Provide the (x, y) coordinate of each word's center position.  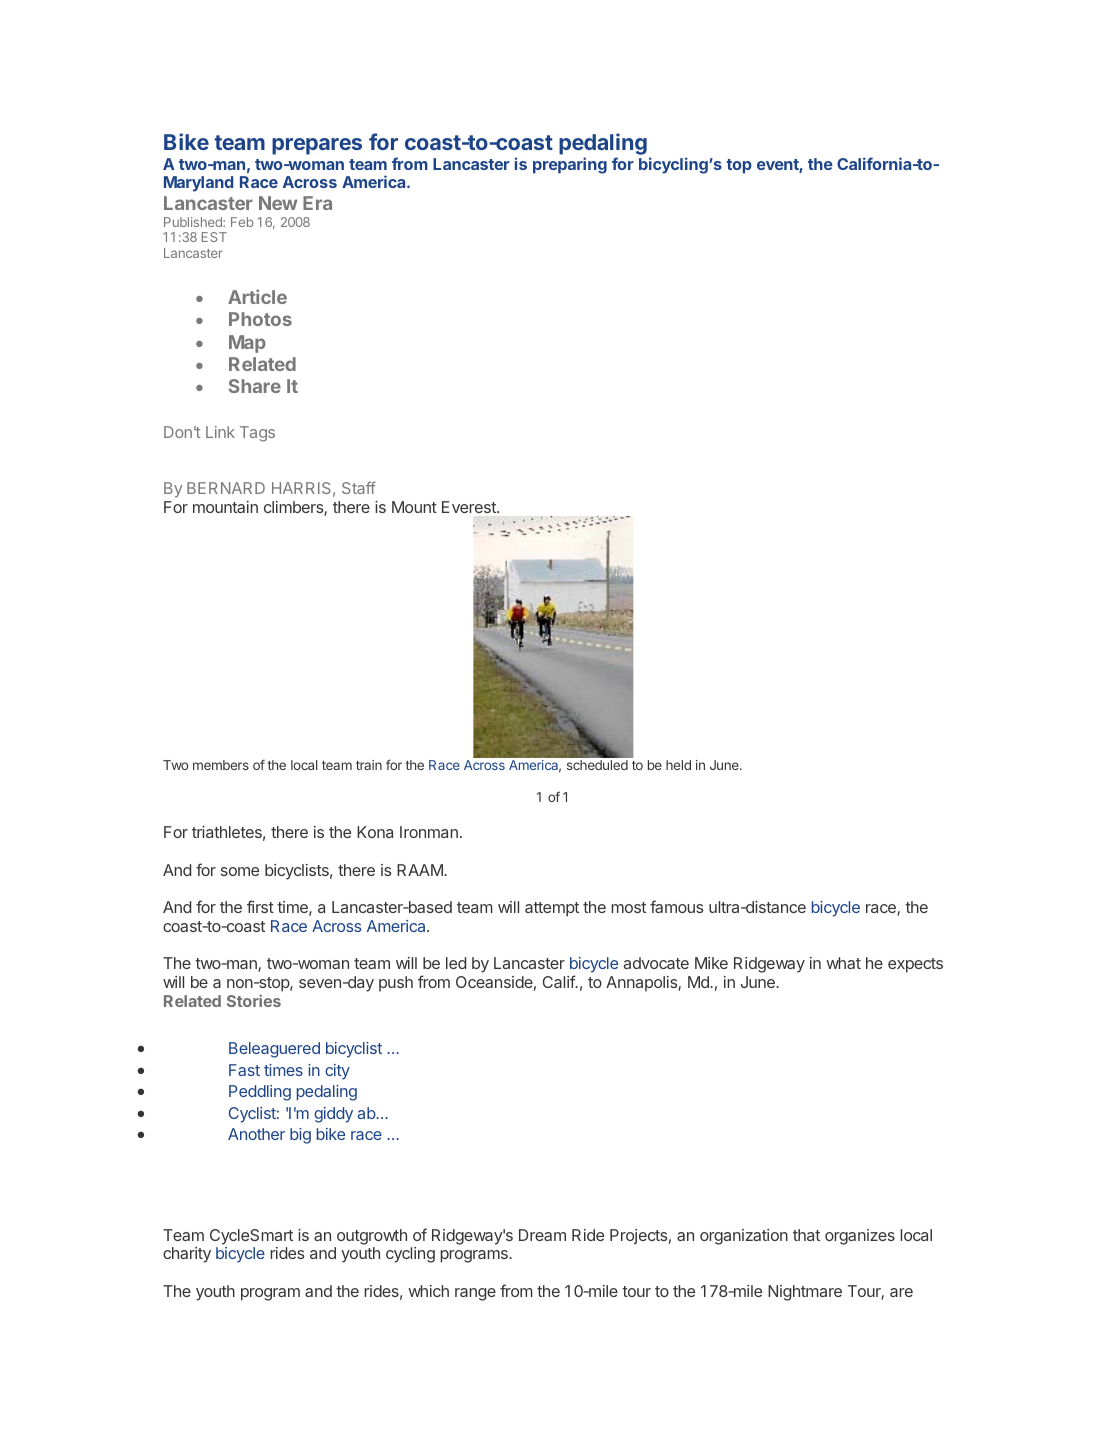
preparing (570, 165)
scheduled (597, 765)
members (221, 765)
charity (187, 1255)
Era (317, 203)
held (678, 765)
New (278, 203)
